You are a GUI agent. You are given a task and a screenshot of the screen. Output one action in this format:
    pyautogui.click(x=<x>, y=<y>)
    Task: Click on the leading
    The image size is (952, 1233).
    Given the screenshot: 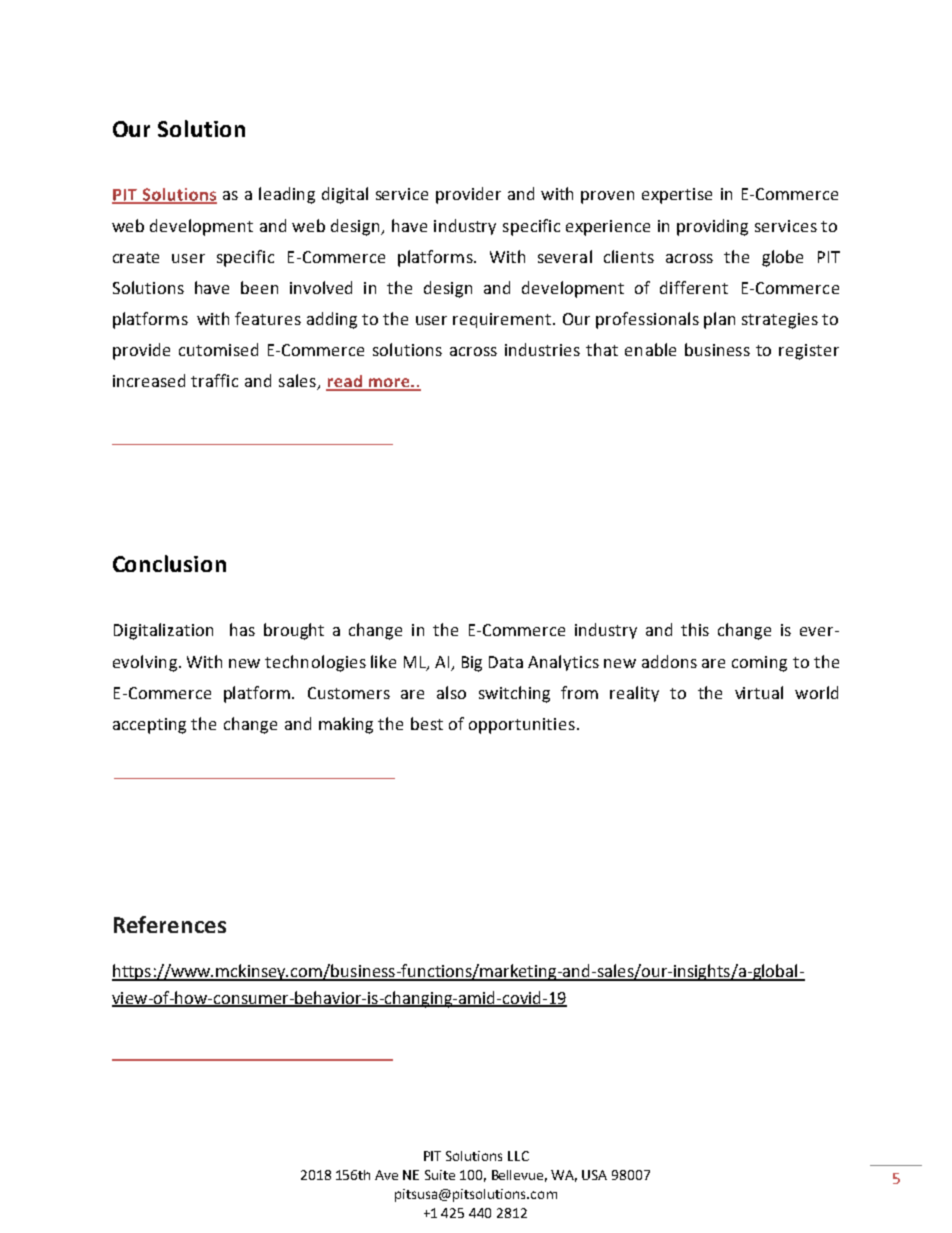 What is the action you would take?
    pyautogui.click(x=287, y=195)
